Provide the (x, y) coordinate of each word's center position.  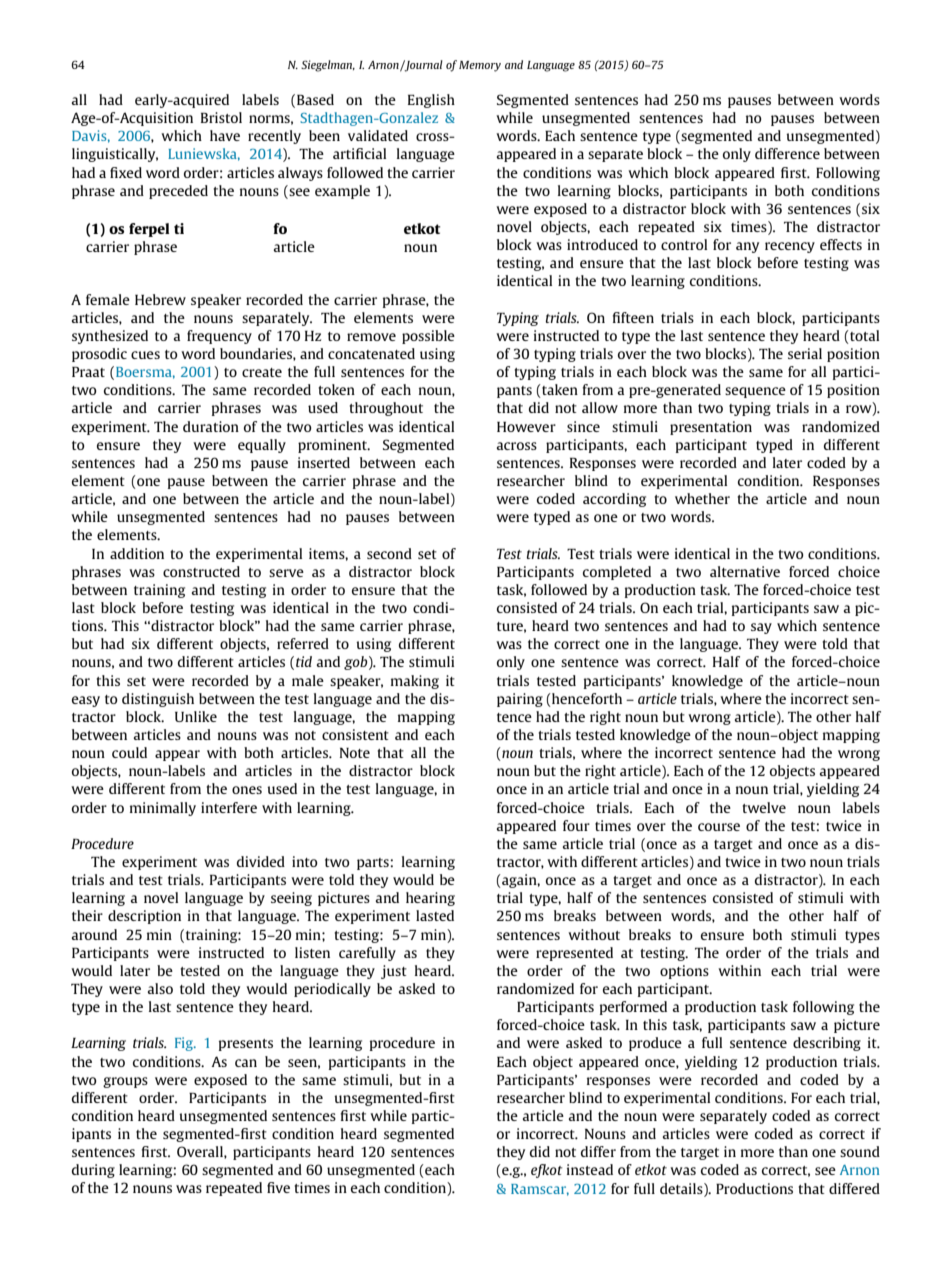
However (526, 427)
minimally (163, 809)
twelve (764, 807)
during (93, 1171)
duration (211, 426)
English (431, 101)
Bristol (221, 117)
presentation (711, 428)
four (576, 825)
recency (790, 247)
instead (590, 1169)
